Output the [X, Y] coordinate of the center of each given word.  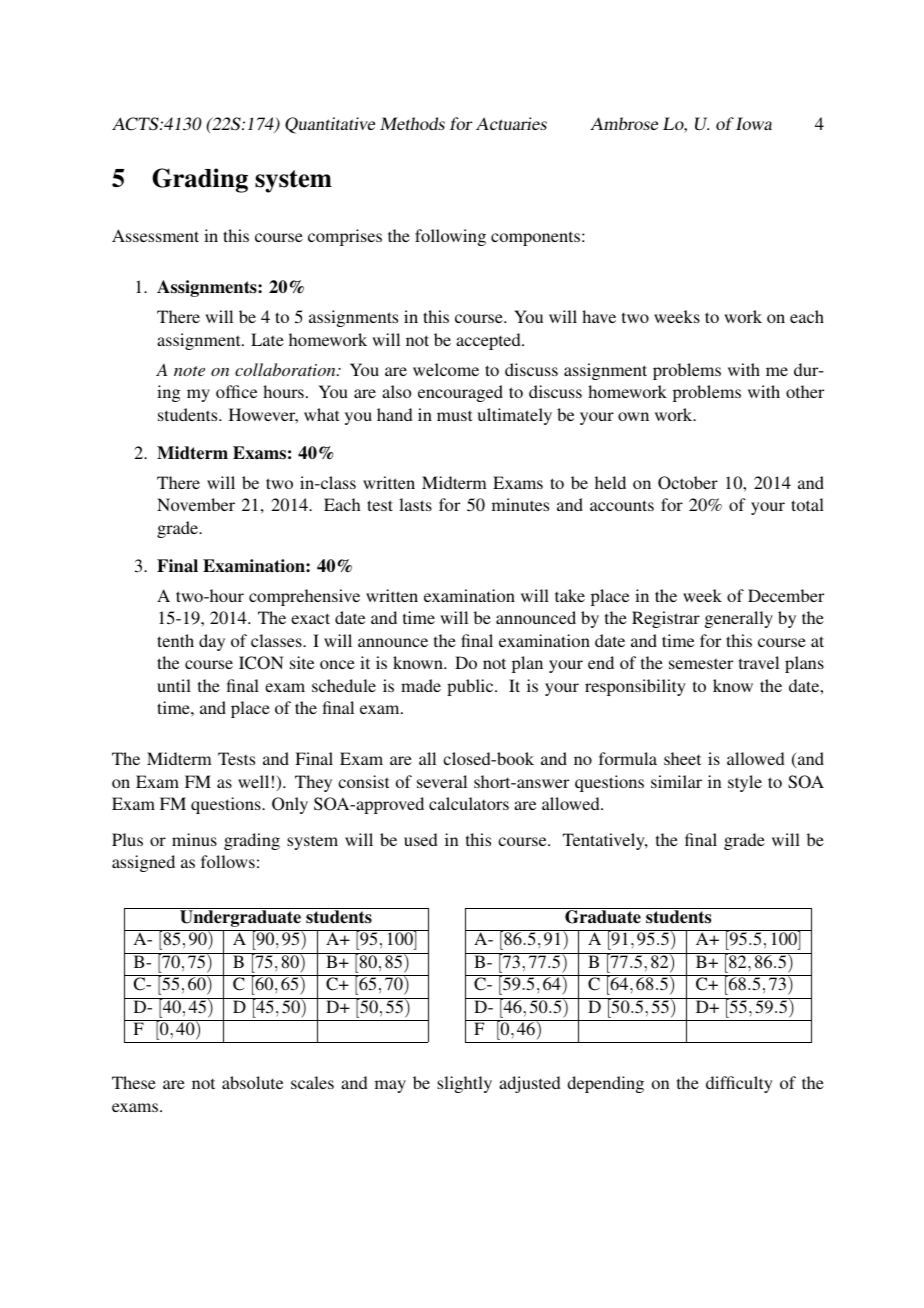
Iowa [754, 123]
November [196, 504]
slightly [464, 1084]
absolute [252, 1082]
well [253, 781]
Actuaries [511, 123]
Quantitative [330, 125]
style [745, 783]
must [454, 415]
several [442, 781]
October [688, 483]
